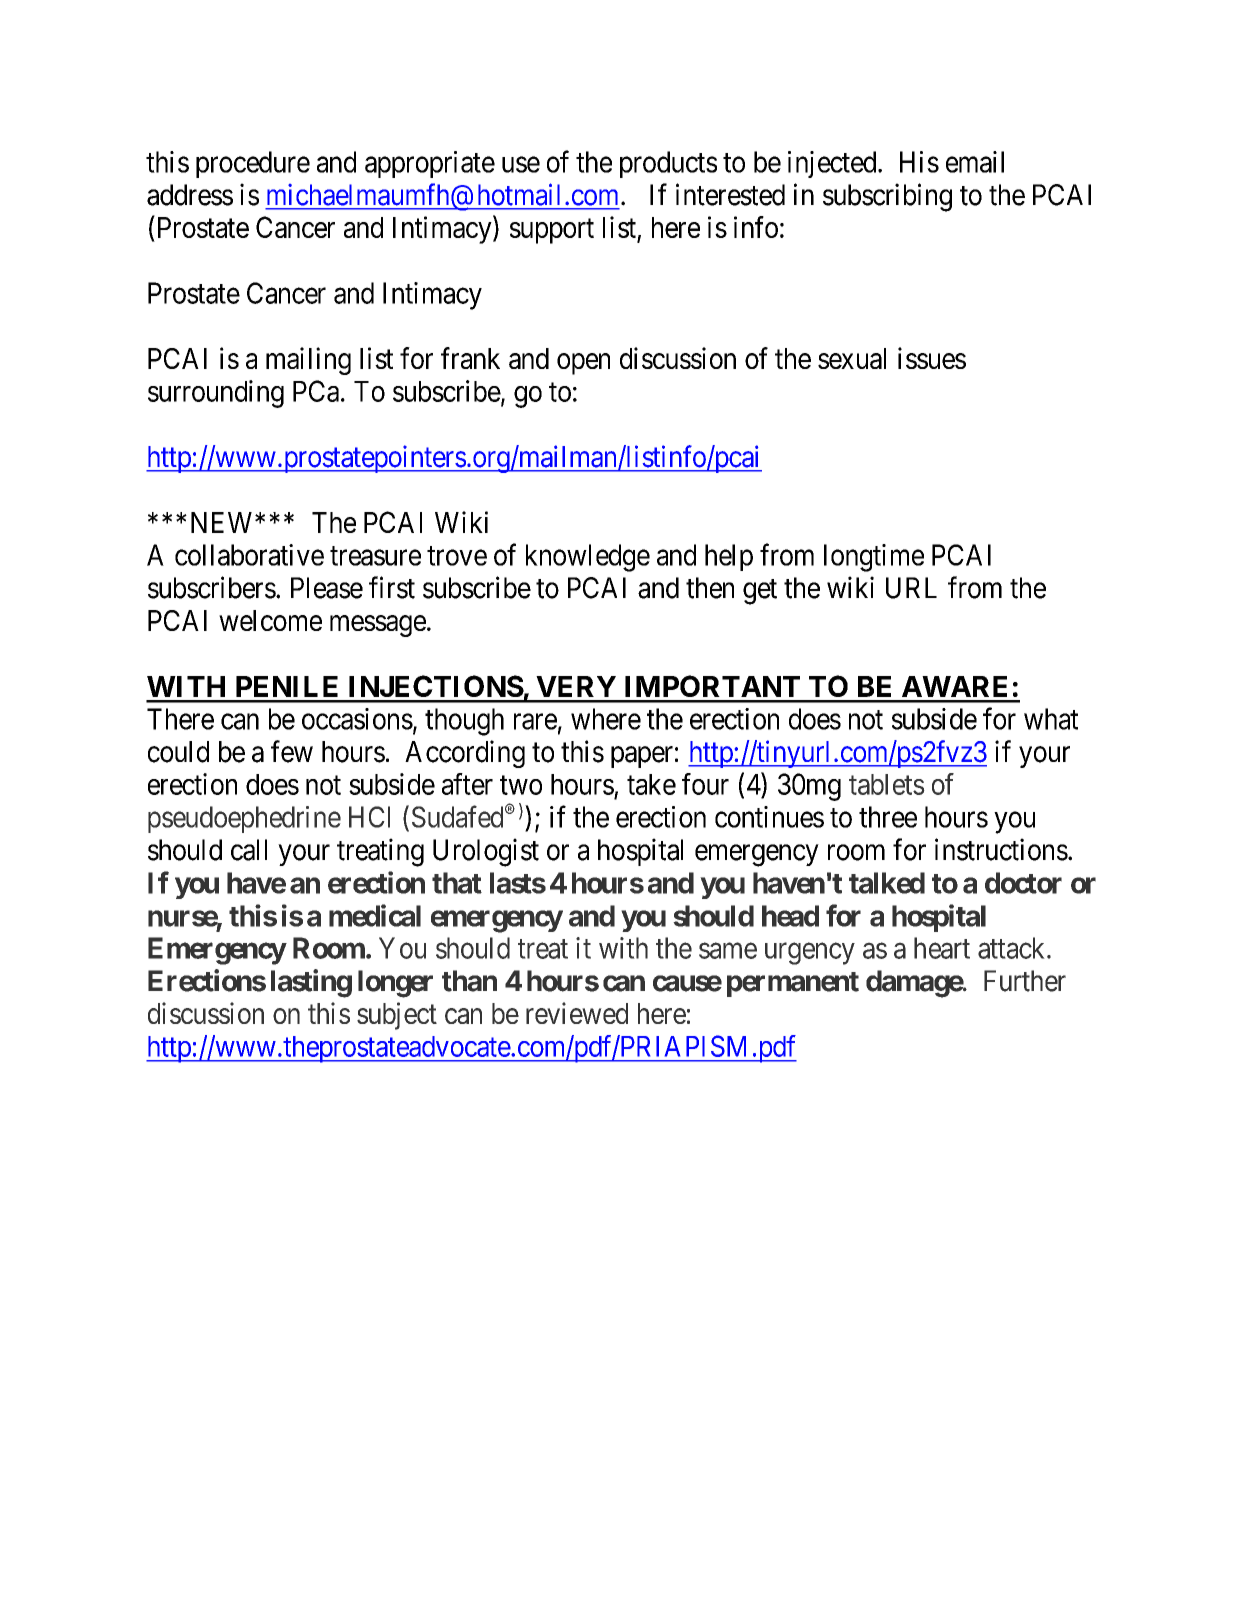 Image resolution: width=1245 pixels, height=1611 pixels. What do you see at coordinates (588, 558) in the document?
I see `knowledge` at bounding box center [588, 558].
